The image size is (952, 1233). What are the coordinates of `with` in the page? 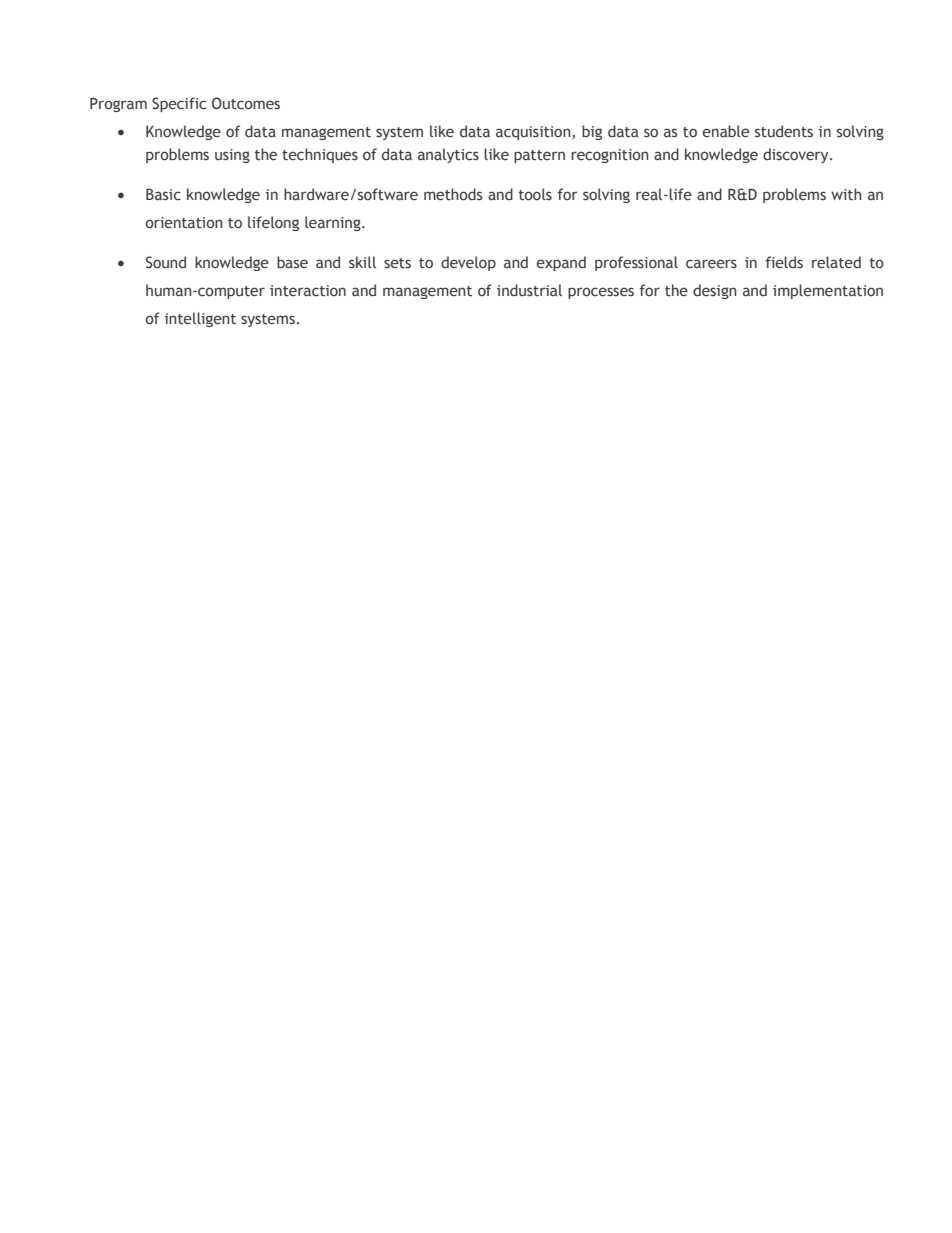 It's located at (846, 194).
